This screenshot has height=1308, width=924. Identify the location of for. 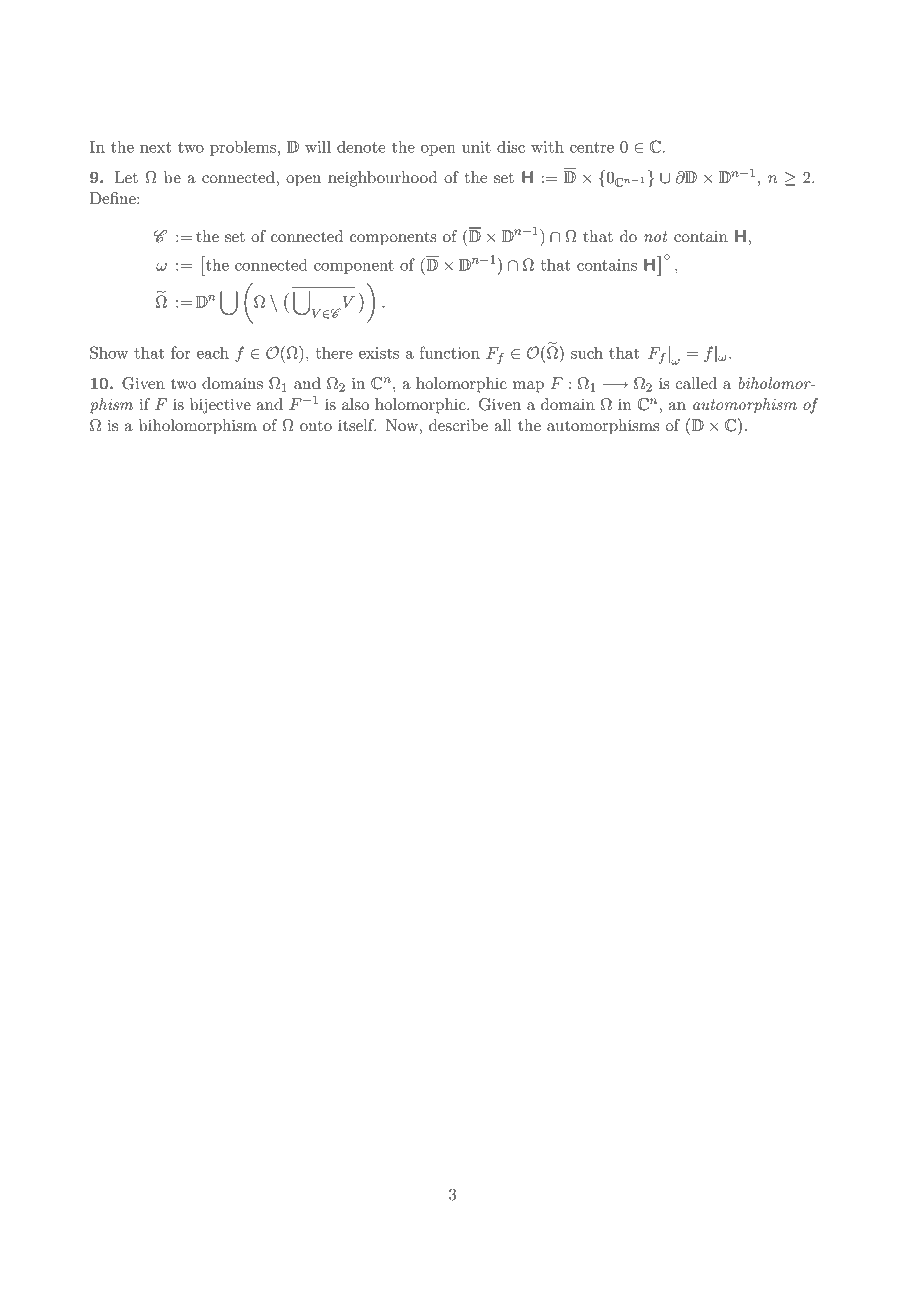
(181, 352).
